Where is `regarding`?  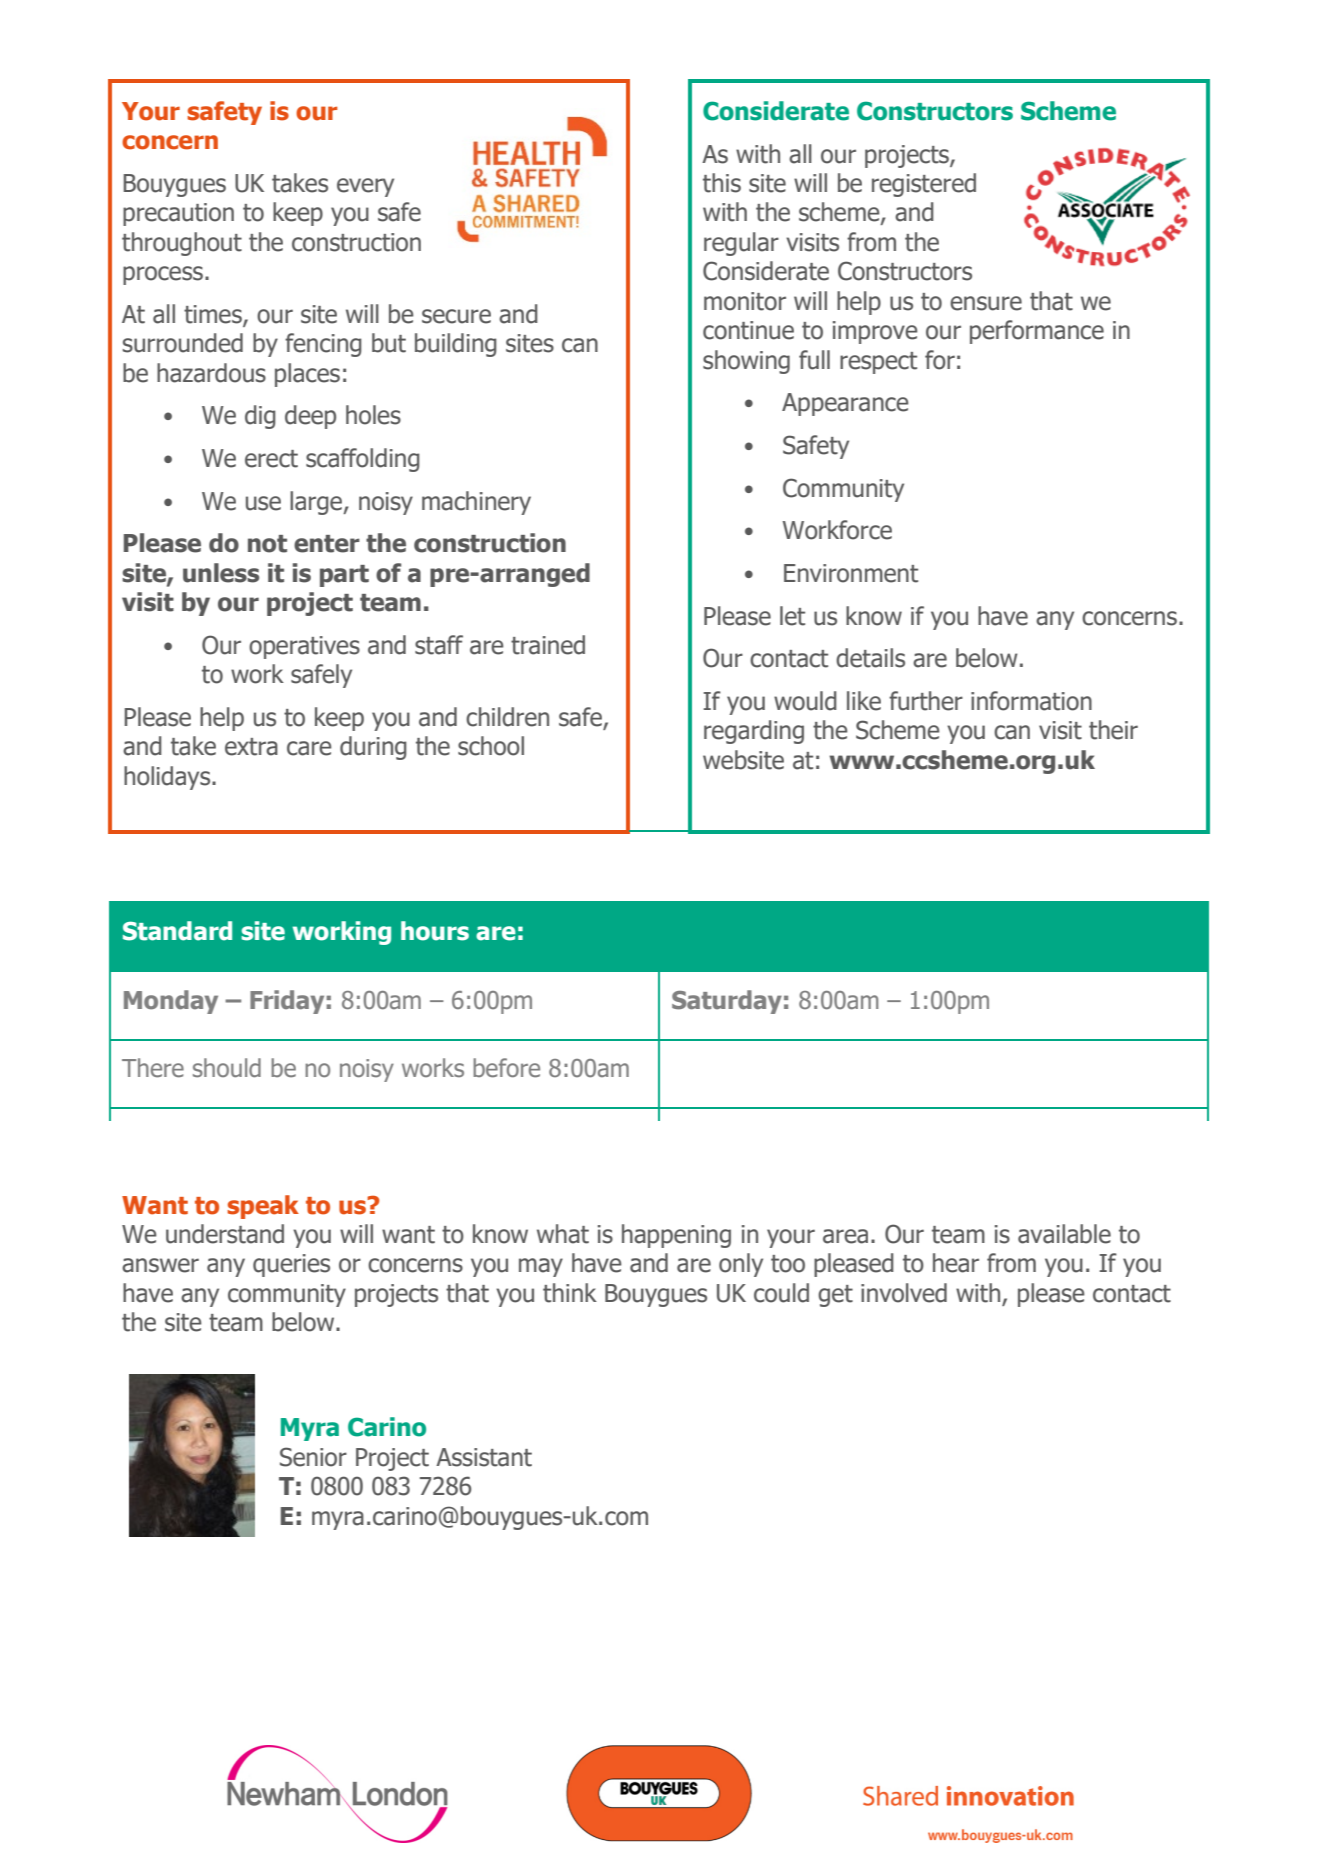 regarding is located at coordinates (754, 732).
